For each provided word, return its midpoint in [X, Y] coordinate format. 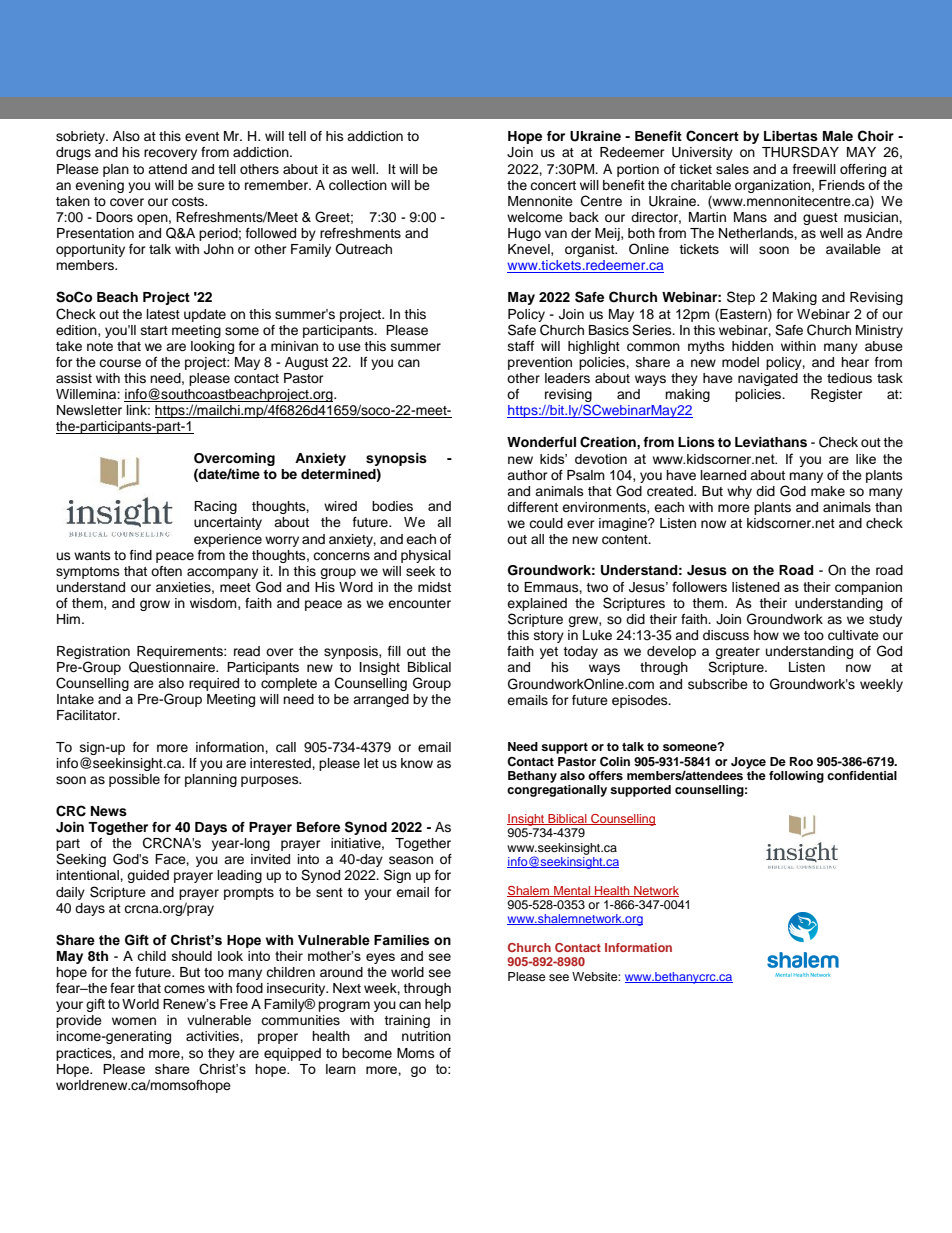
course [120, 363]
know [417, 763]
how [766, 635]
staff [521, 346]
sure [211, 186]
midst [434, 587]
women [134, 1021]
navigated [768, 379]
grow [155, 605]
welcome [535, 217]
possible [134, 780]
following [796, 777]
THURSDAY [800, 152]
